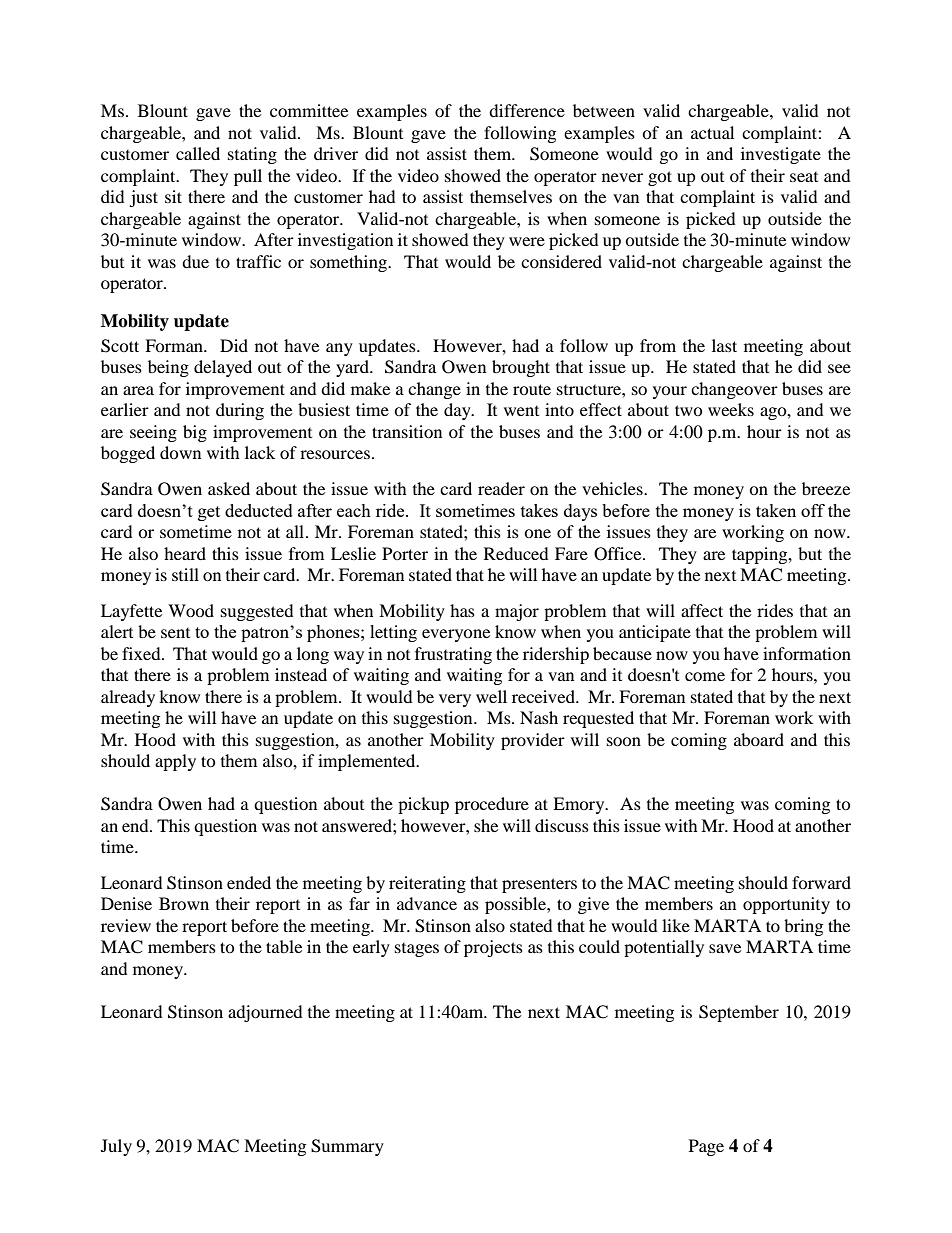 The width and height of the screenshot is (952, 1233). What do you see at coordinates (702, 610) in the screenshot?
I see `affect` at bounding box center [702, 610].
